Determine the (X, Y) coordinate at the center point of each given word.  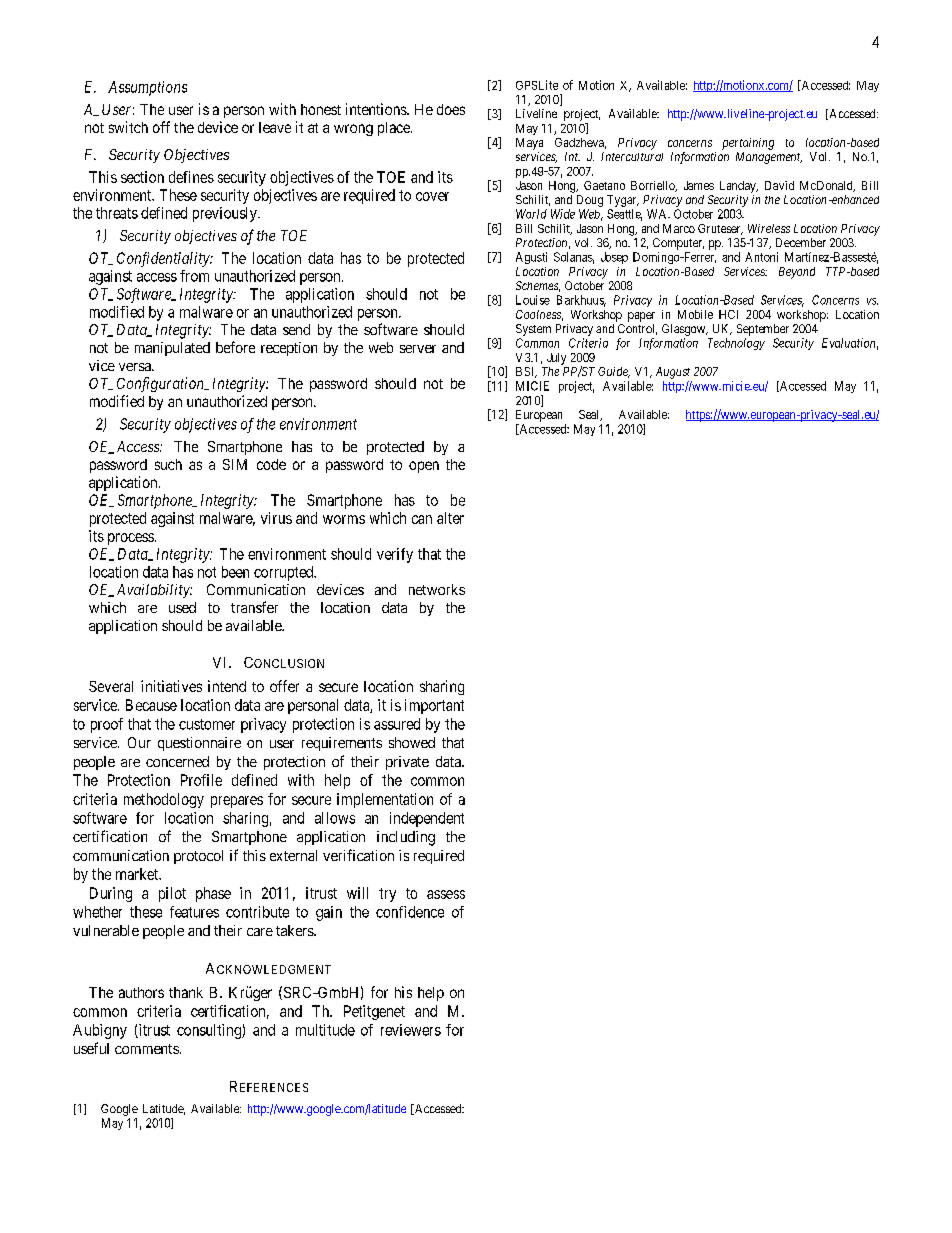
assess (446, 894)
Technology (736, 344)
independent (427, 819)
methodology (164, 800)
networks (437, 589)
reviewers (411, 1030)
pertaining (748, 144)
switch (128, 127)
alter (450, 518)
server (418, 349)
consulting (210, 1031)
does (451, 109)
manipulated (172, 349)
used (182, 607)
